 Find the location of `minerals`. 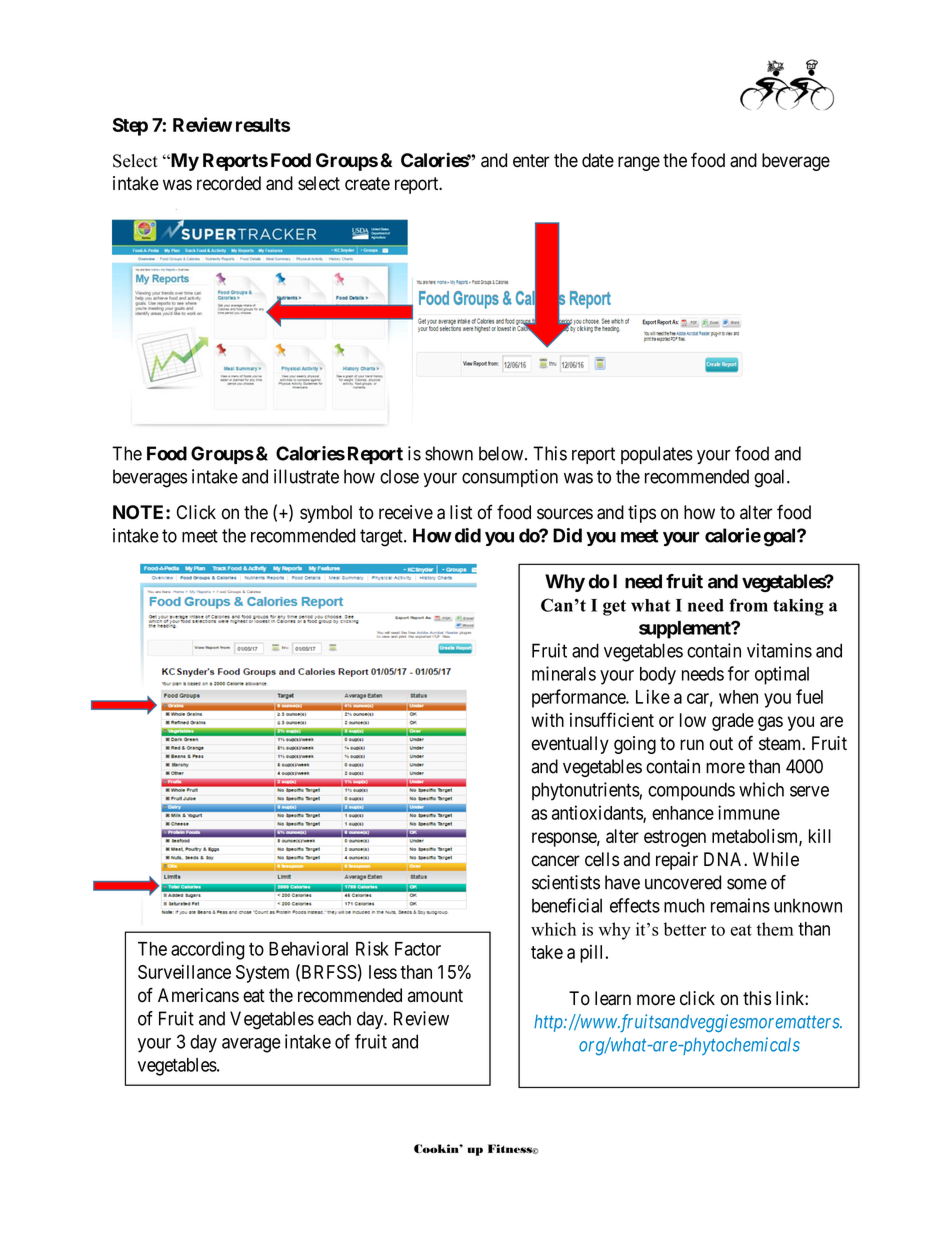

minerals is located at coordinates (564, 673).
